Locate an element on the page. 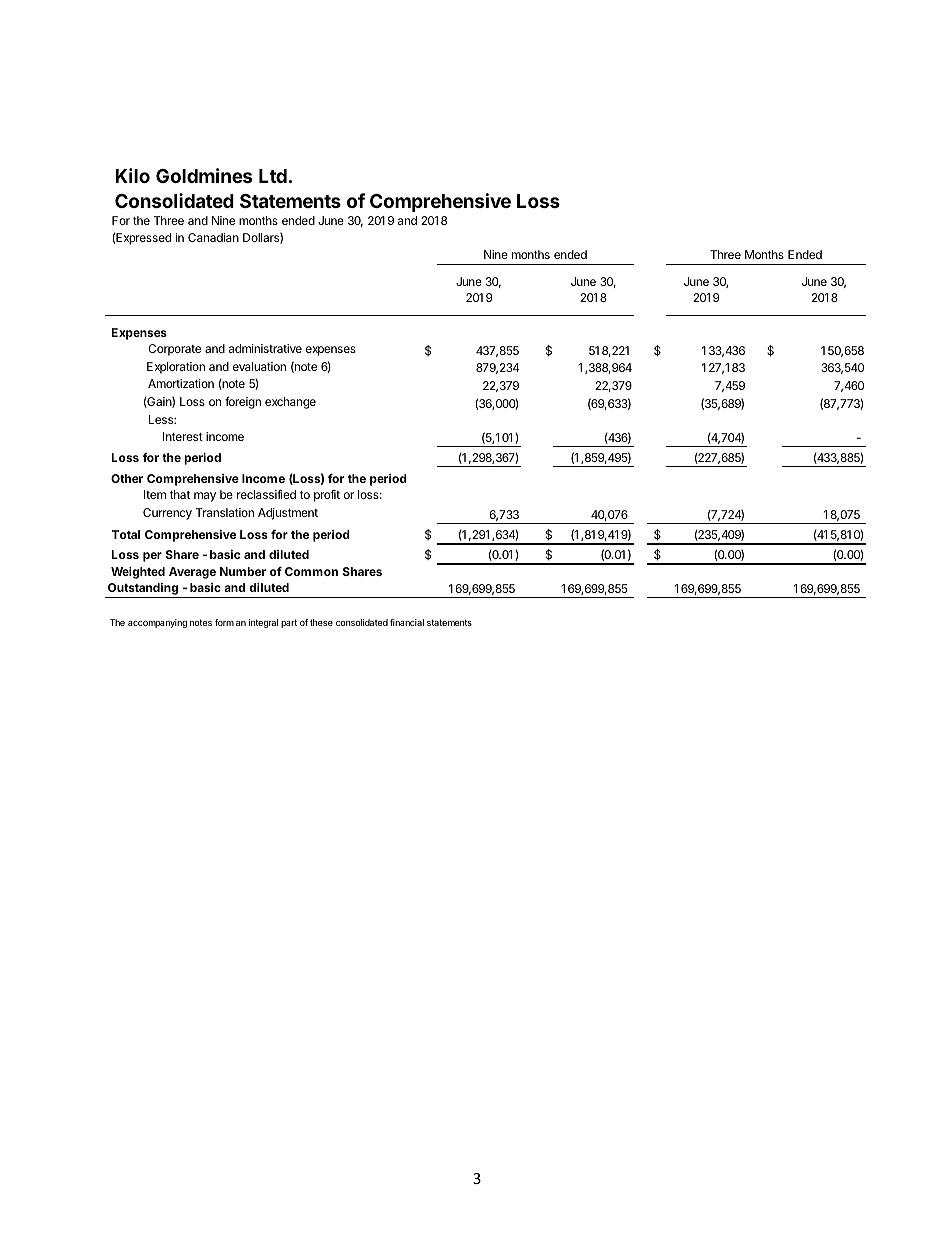 Image resolution: width=952 pixels, height=1233 pixels. integral is located at coordinates (263, 623).
